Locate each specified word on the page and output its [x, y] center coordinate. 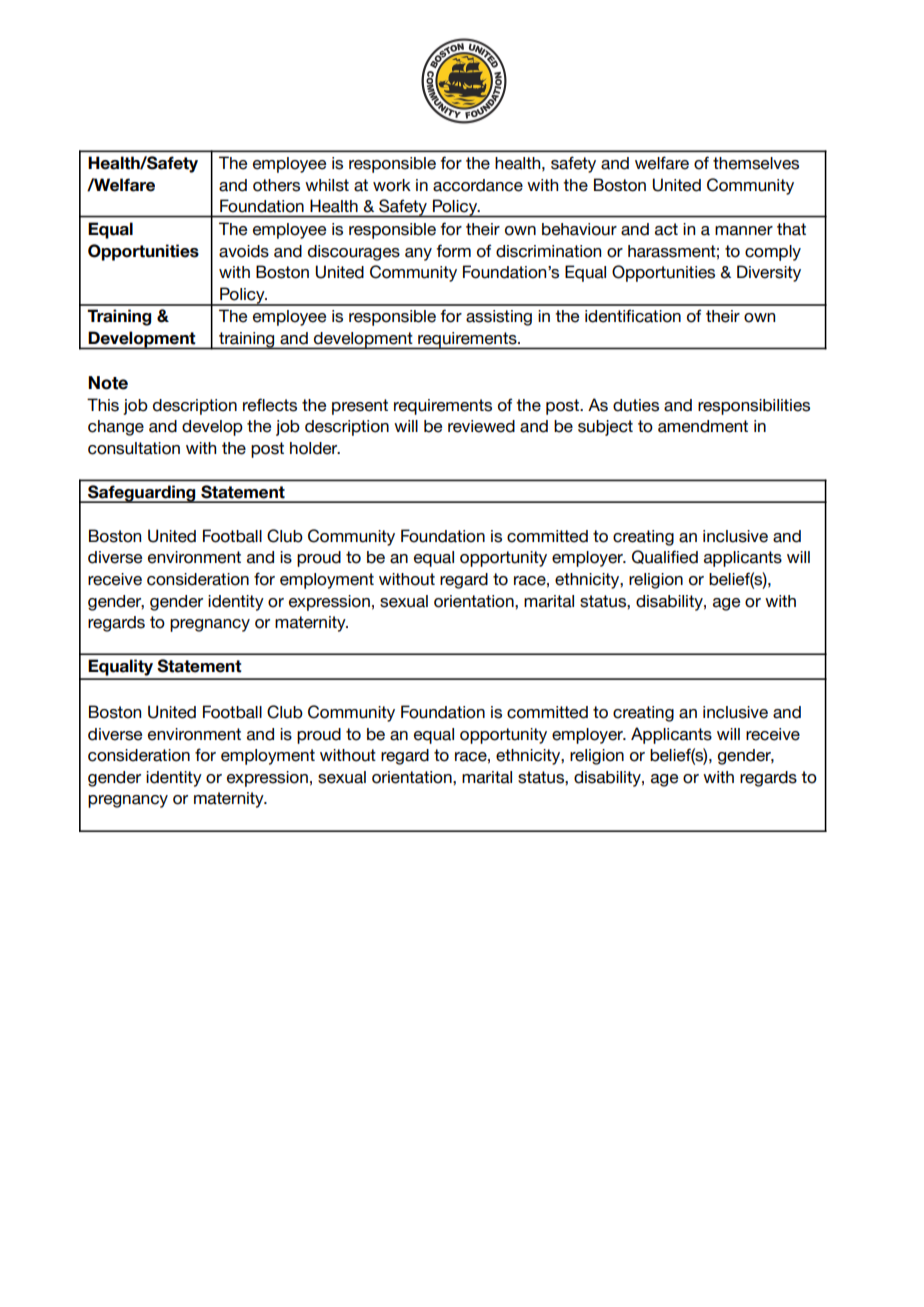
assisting [499, 318]
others [276, 185]
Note [108, 383]
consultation [134, 448]
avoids [244, 251]
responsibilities [754, 407]
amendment [703, 426]
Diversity [769, 273]
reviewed [481, 426]
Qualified [665, 557]
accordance [478, 185]
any [418, 254]
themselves [756, 163]
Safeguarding [142, 494]
